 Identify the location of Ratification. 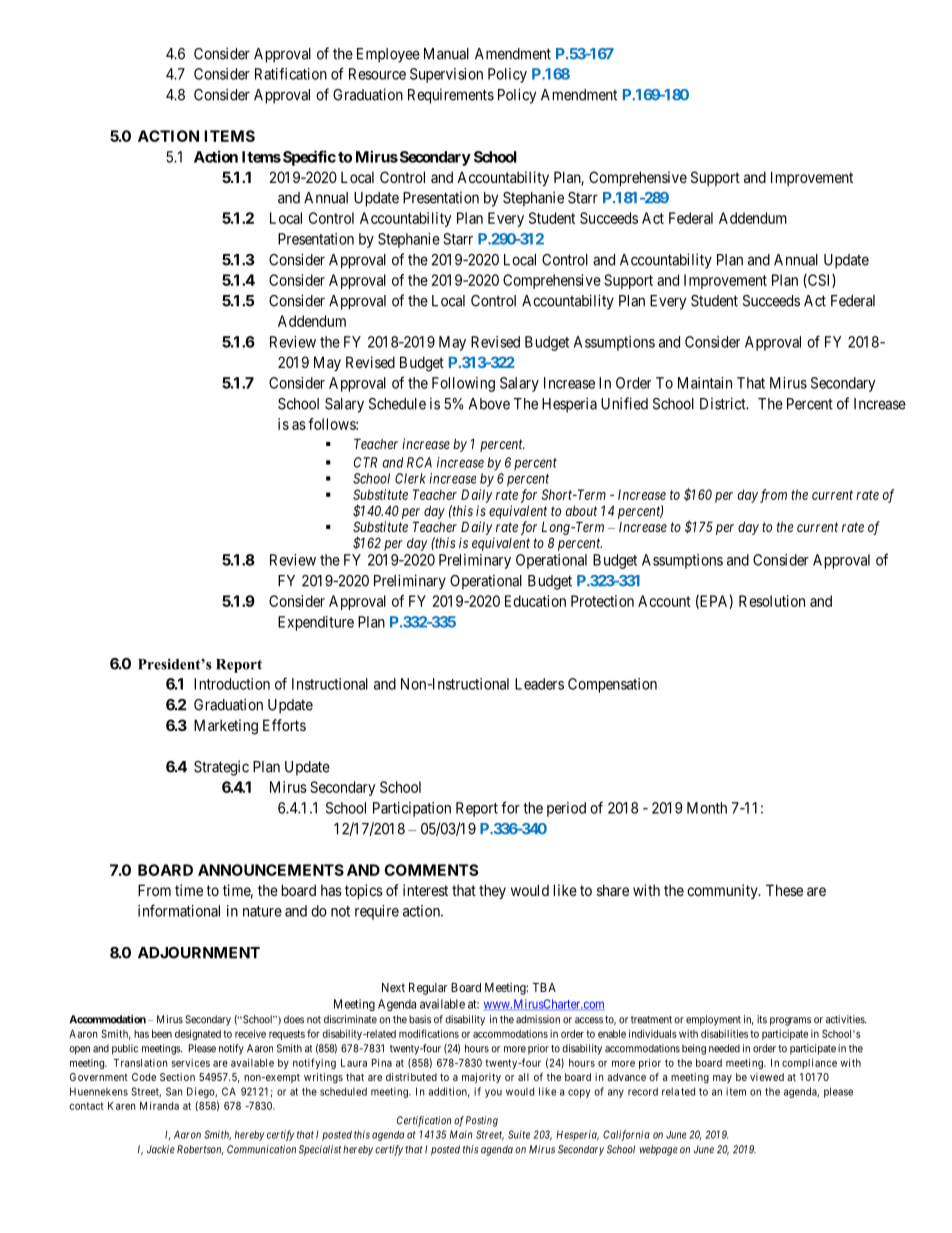
(291, 74).
